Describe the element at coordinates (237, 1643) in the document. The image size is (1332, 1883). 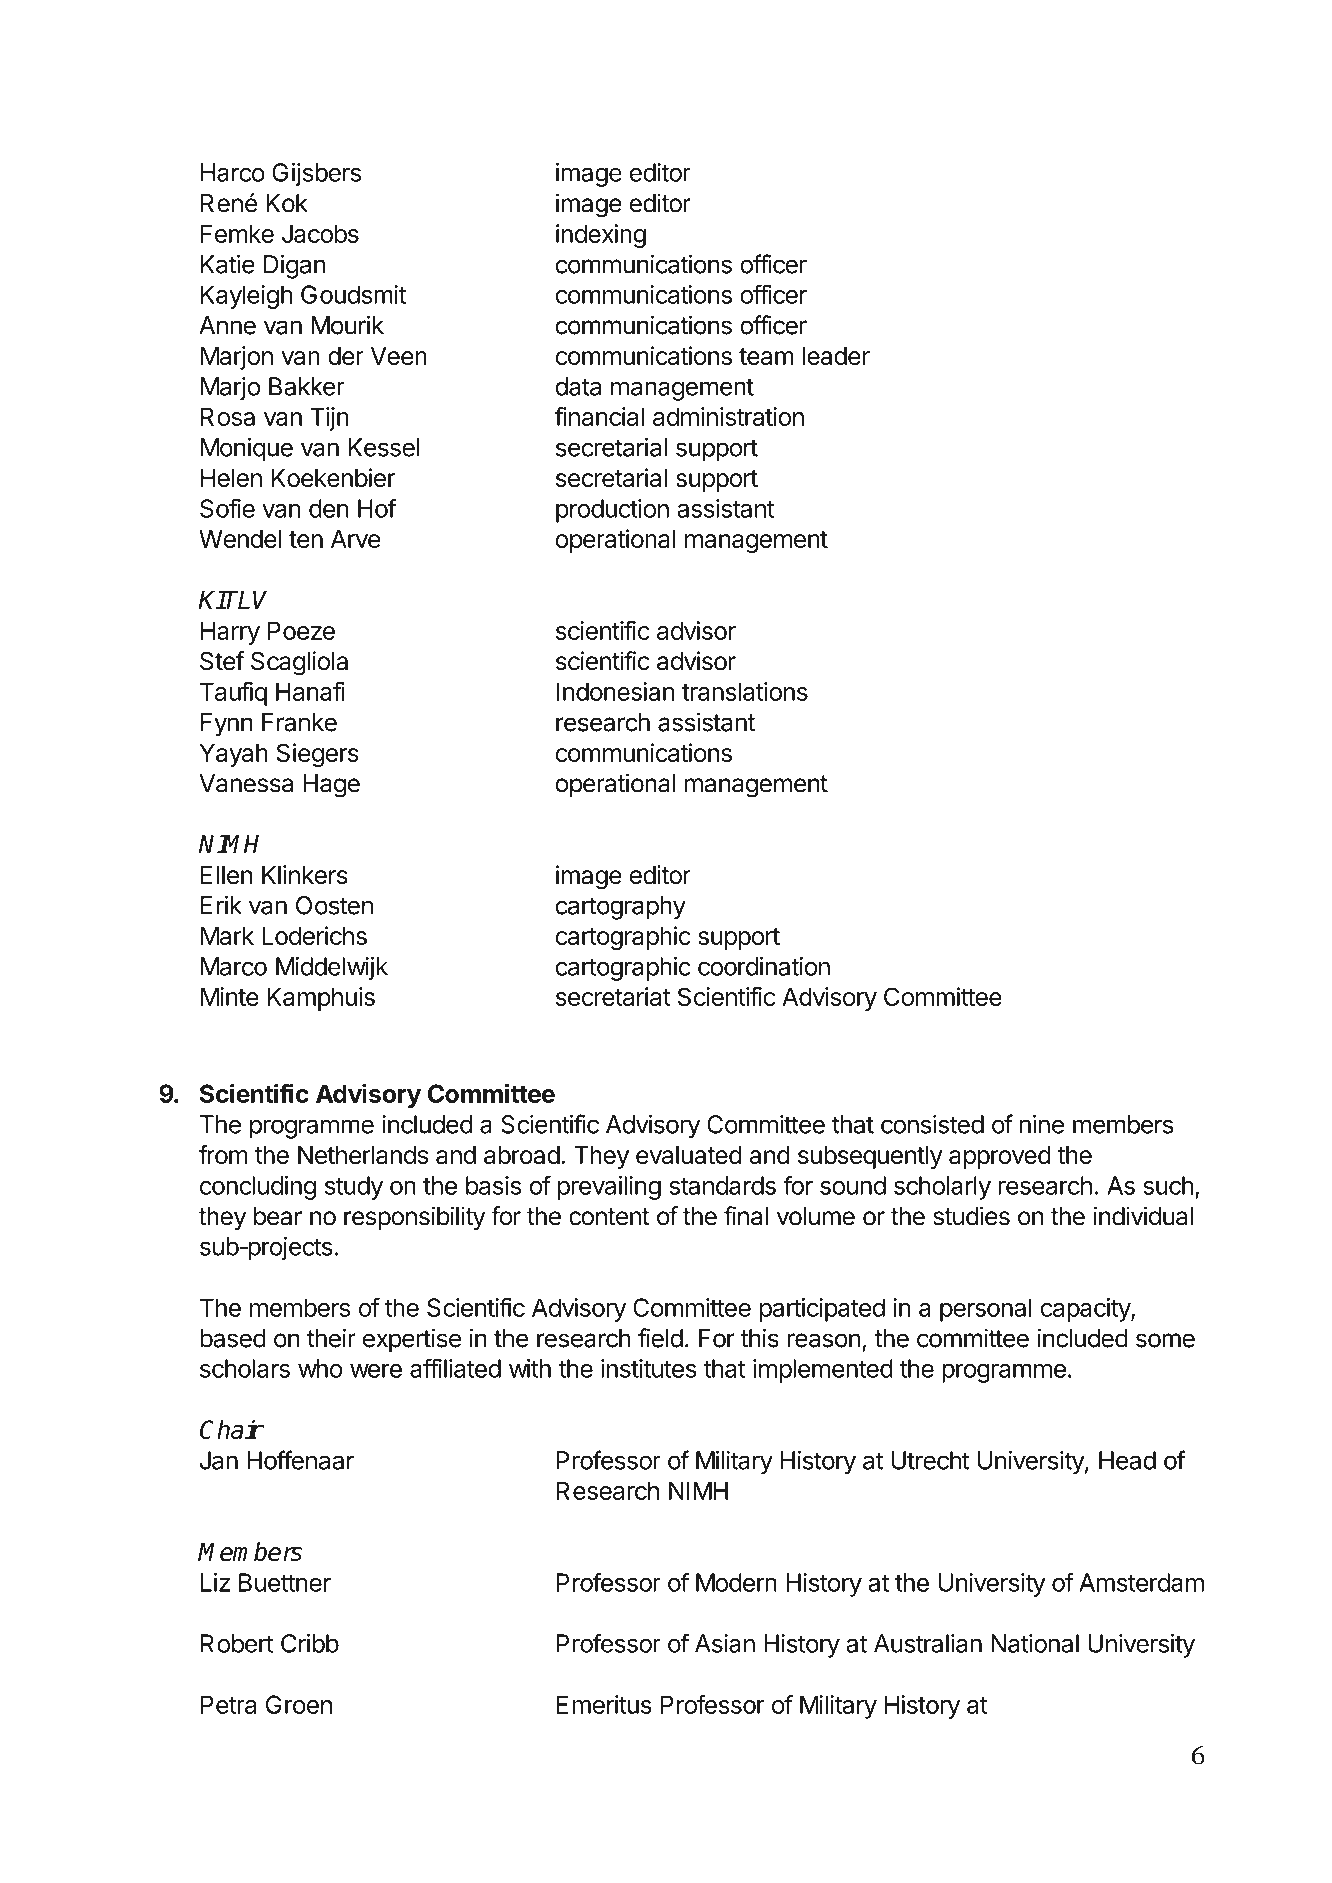
I see `Robert` at that location.
